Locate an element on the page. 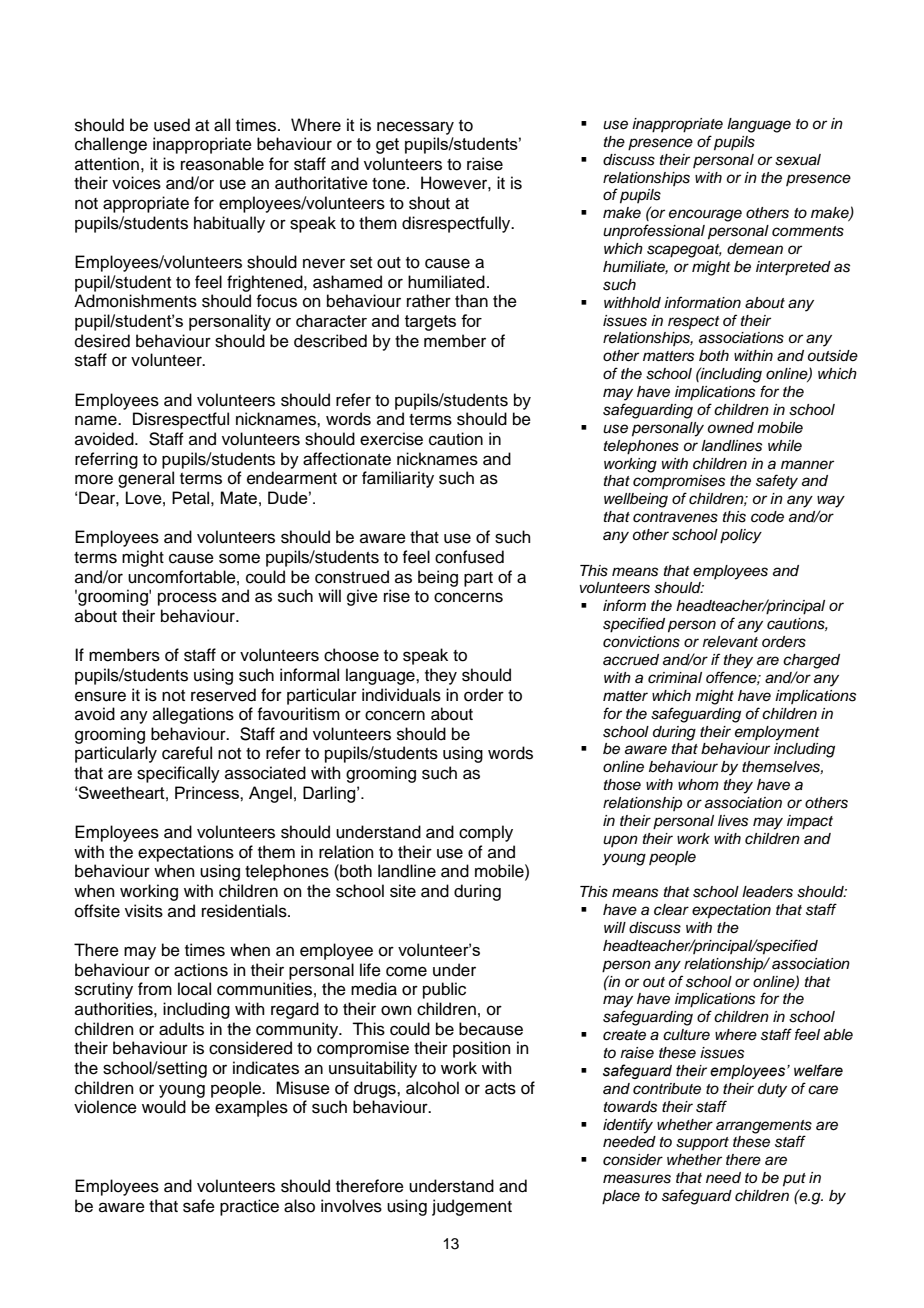 This document has height=1308, width=924. voices is located at coordinates (136, 183).
